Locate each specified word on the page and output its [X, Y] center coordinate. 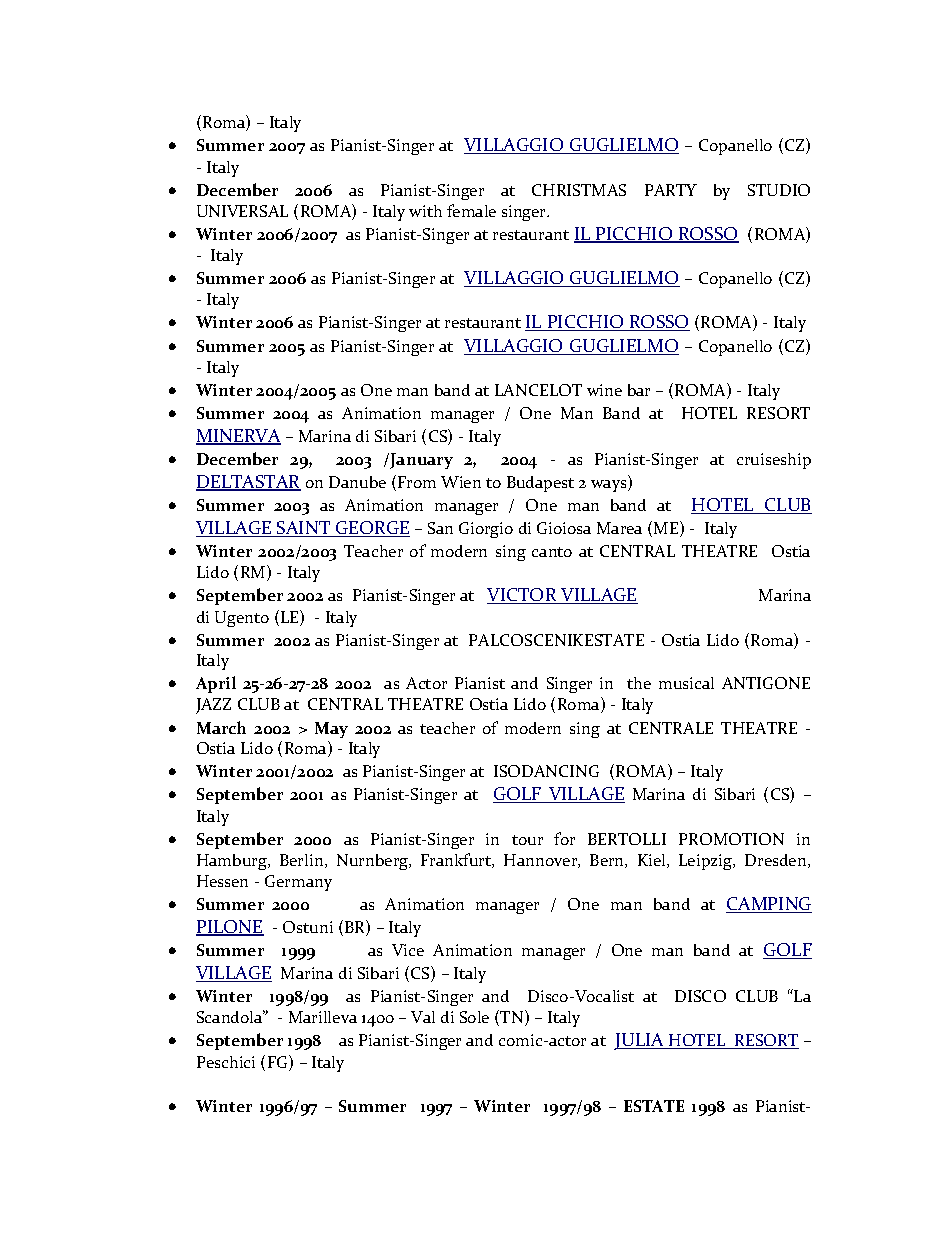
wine [604, 390]
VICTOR [523, 596]
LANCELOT [538, 390]
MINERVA [238, 437]
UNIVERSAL [242, 211]
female [471, 210]
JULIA [640, 1041]
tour [527, 840]
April [216, 684]
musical [686, 683]
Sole [474, 1017]
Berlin [303, 861]
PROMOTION [731, 839]
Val [423, 1017]
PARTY [671, 190]
